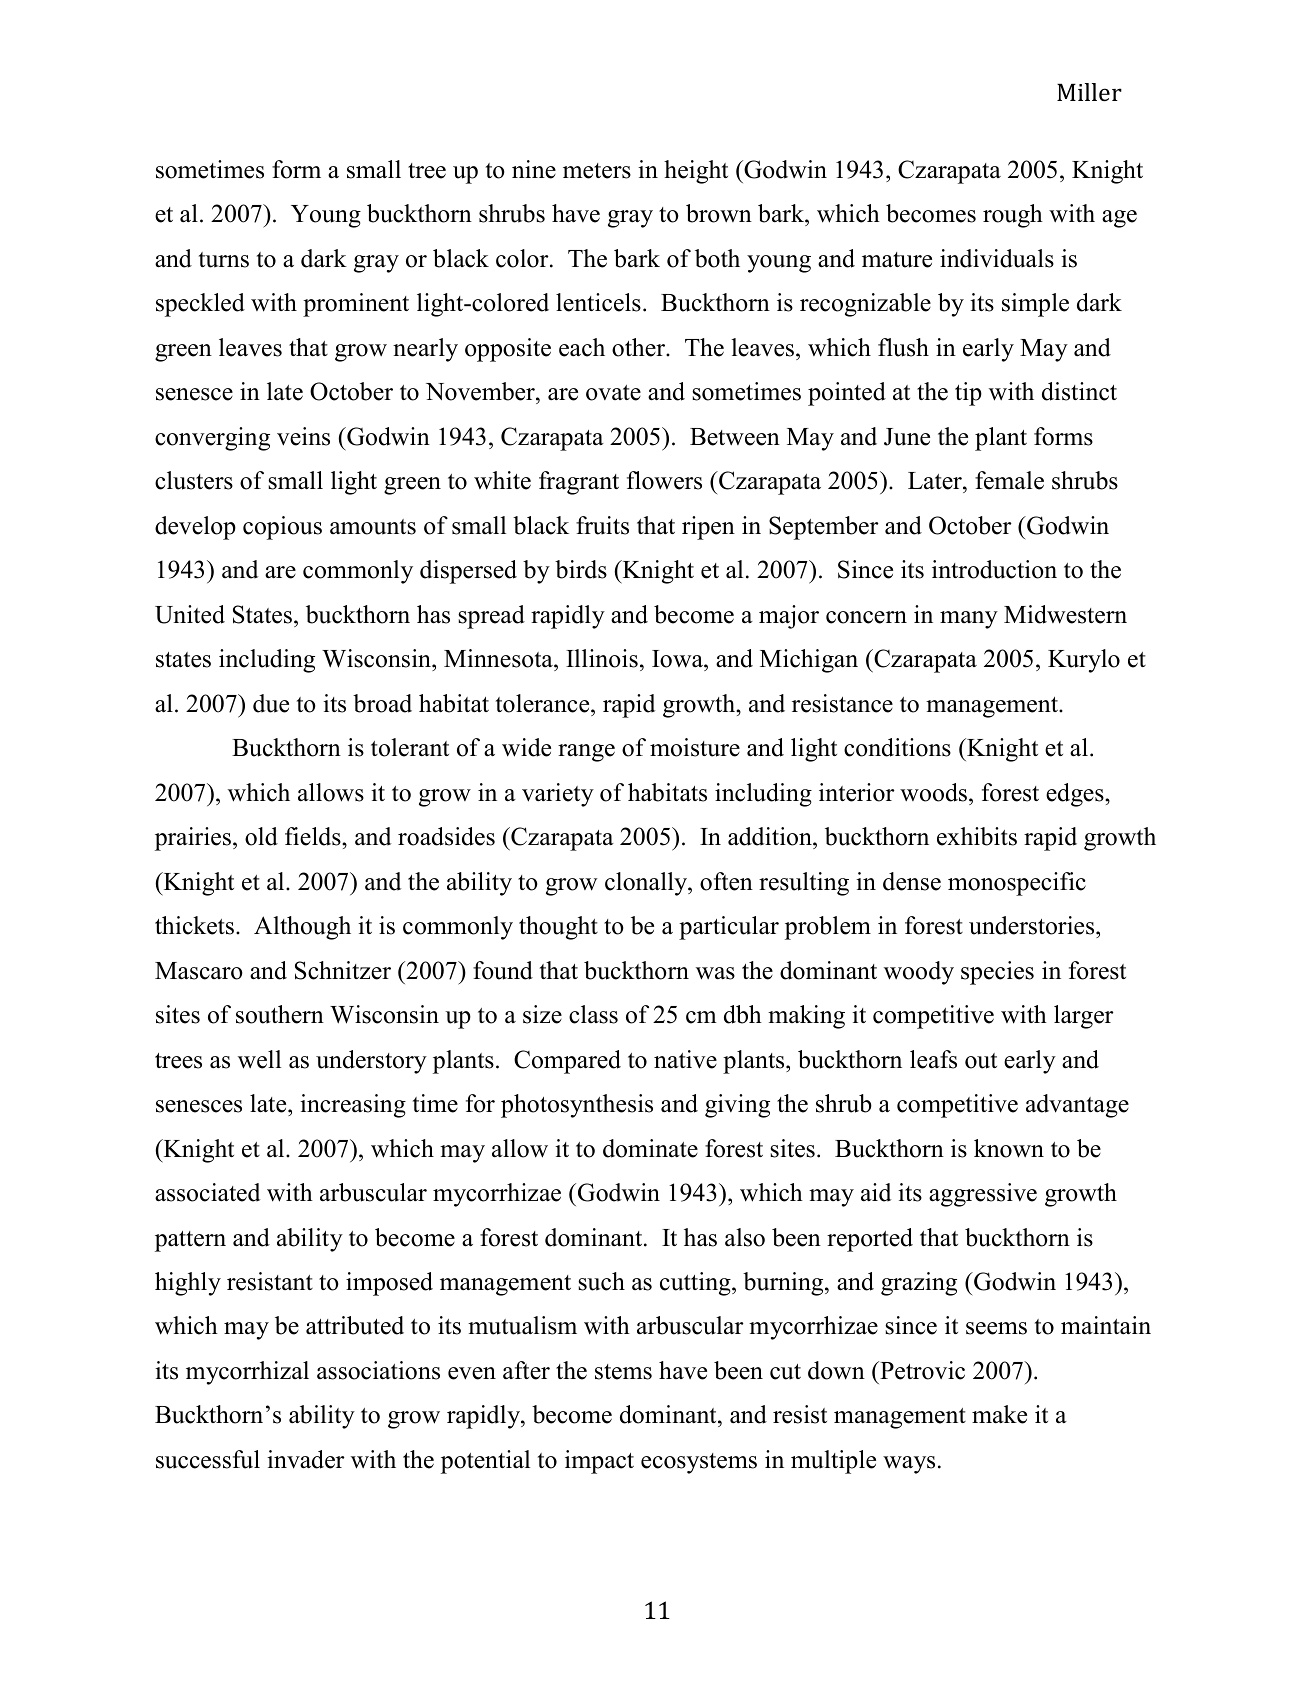  What do you see at coordinates (280, 1014) in the page?
I see `southern` at bounding box center [280, 1014].
